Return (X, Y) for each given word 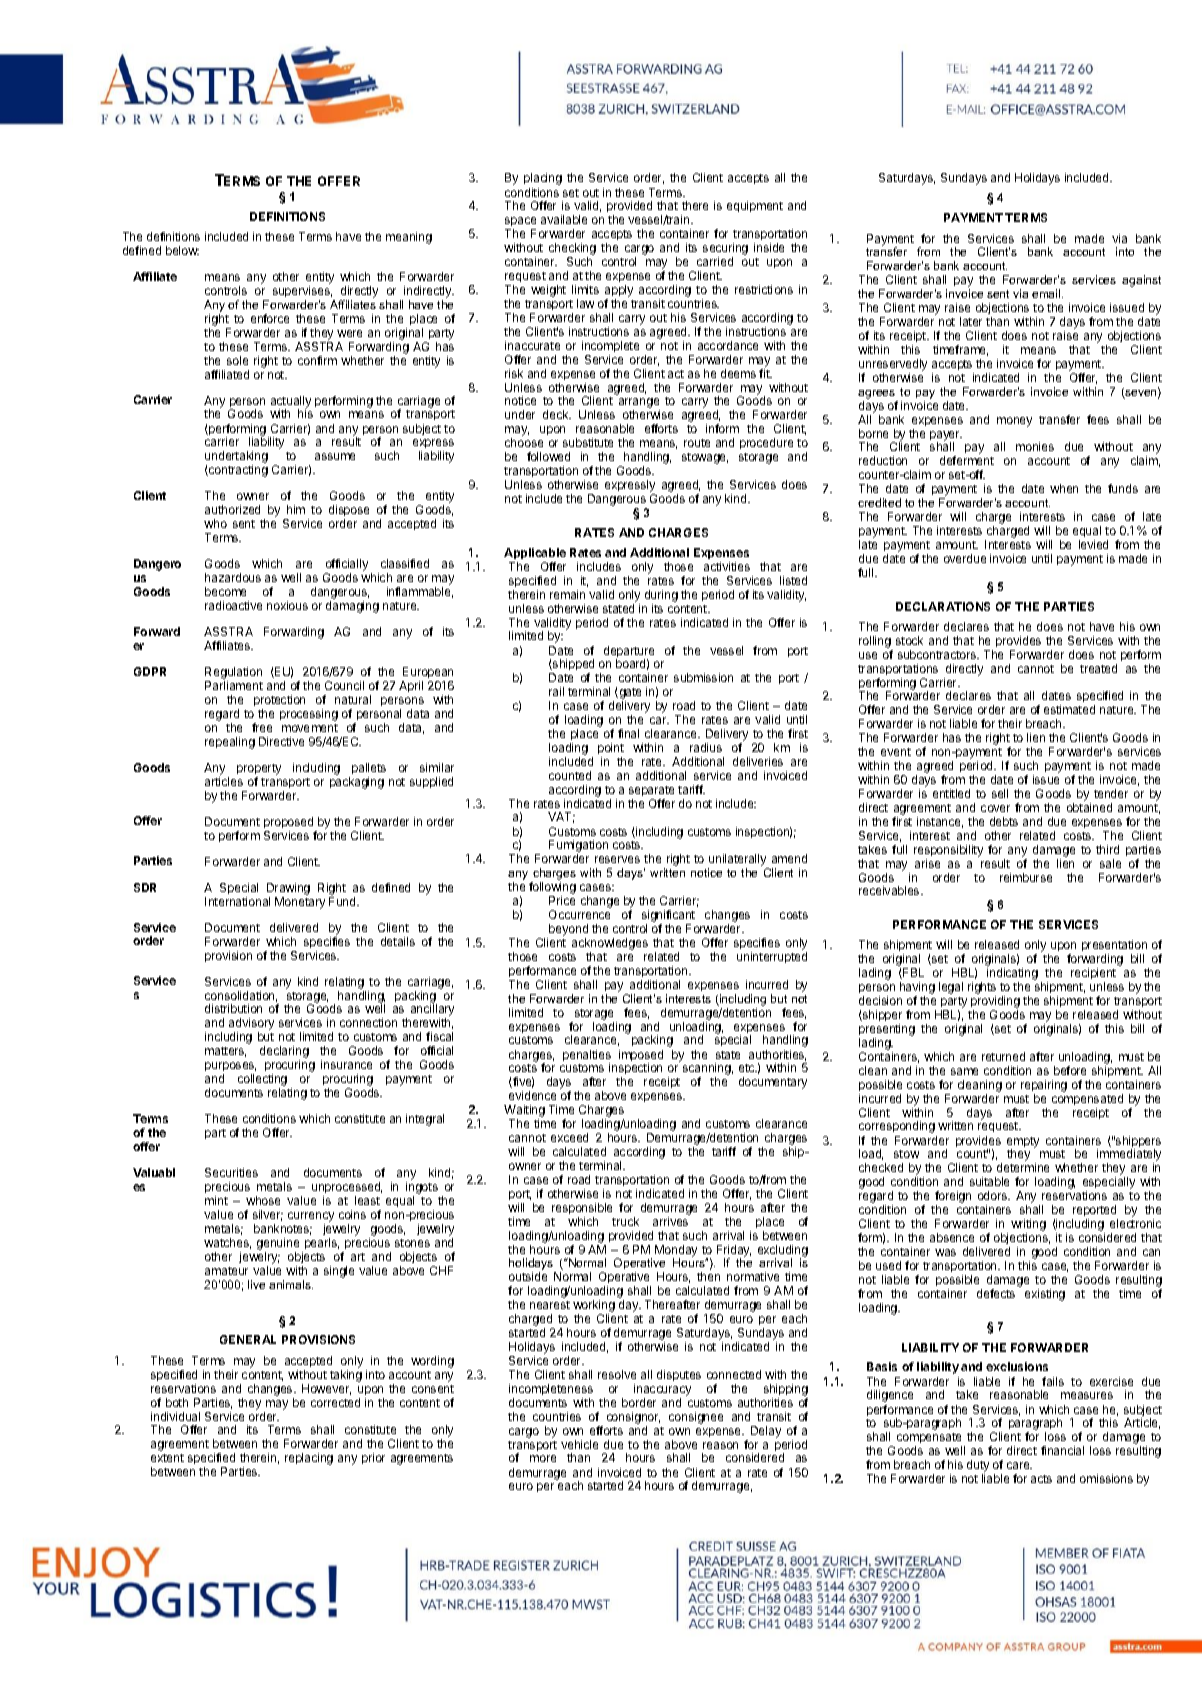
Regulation (233, 674)
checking (572, 250)
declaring (284, 1053)
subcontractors (938, 654)
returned (1003, 1056)
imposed (641, 1057)
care (1019, 1465)
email (1047, 293)
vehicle (579, 1444)
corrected (335, 1402)
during (661, 596)
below (182, 250)
